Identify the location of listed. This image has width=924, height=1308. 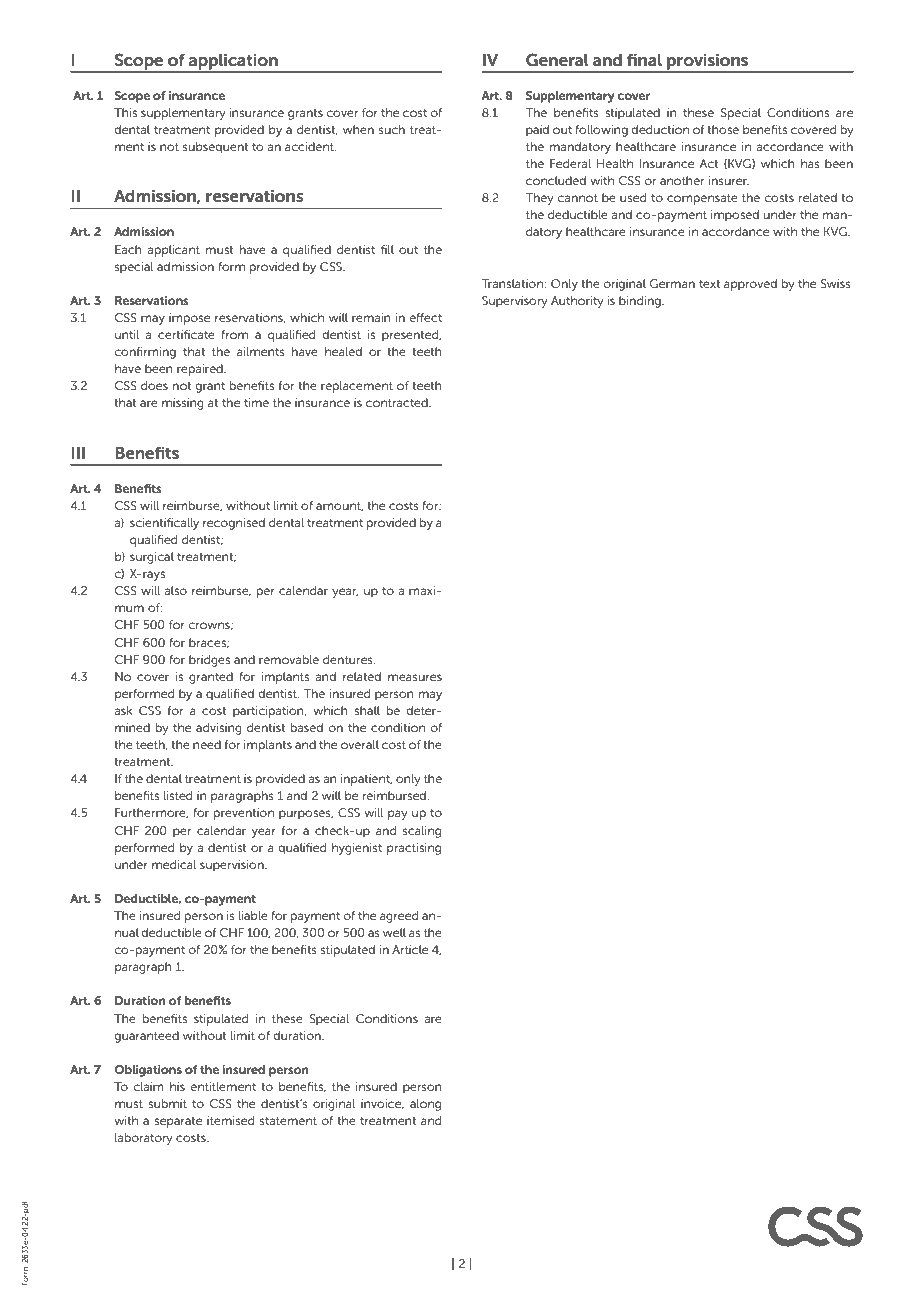
(178, 795).
